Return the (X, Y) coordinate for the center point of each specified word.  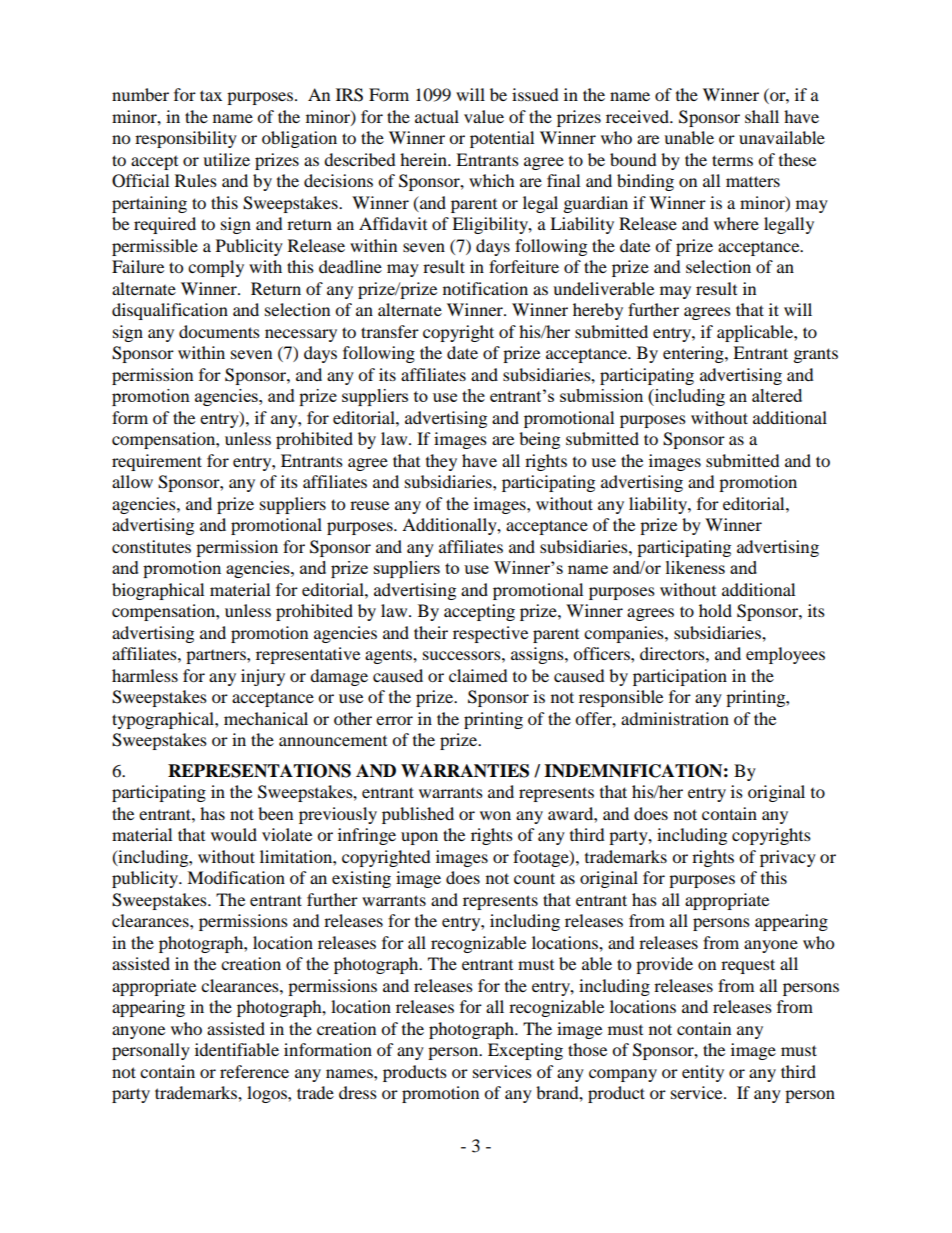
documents (219, 331)
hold (715, 610)
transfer (390, 331)
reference (254, 1071)
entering (694, 354)
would (234, 834)
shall (762, 116)
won (495, 815)
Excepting (525, 1051)
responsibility (186, 139)
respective (490, 634)
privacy (788, 858)
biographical (158, 591)
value (484, 116)
